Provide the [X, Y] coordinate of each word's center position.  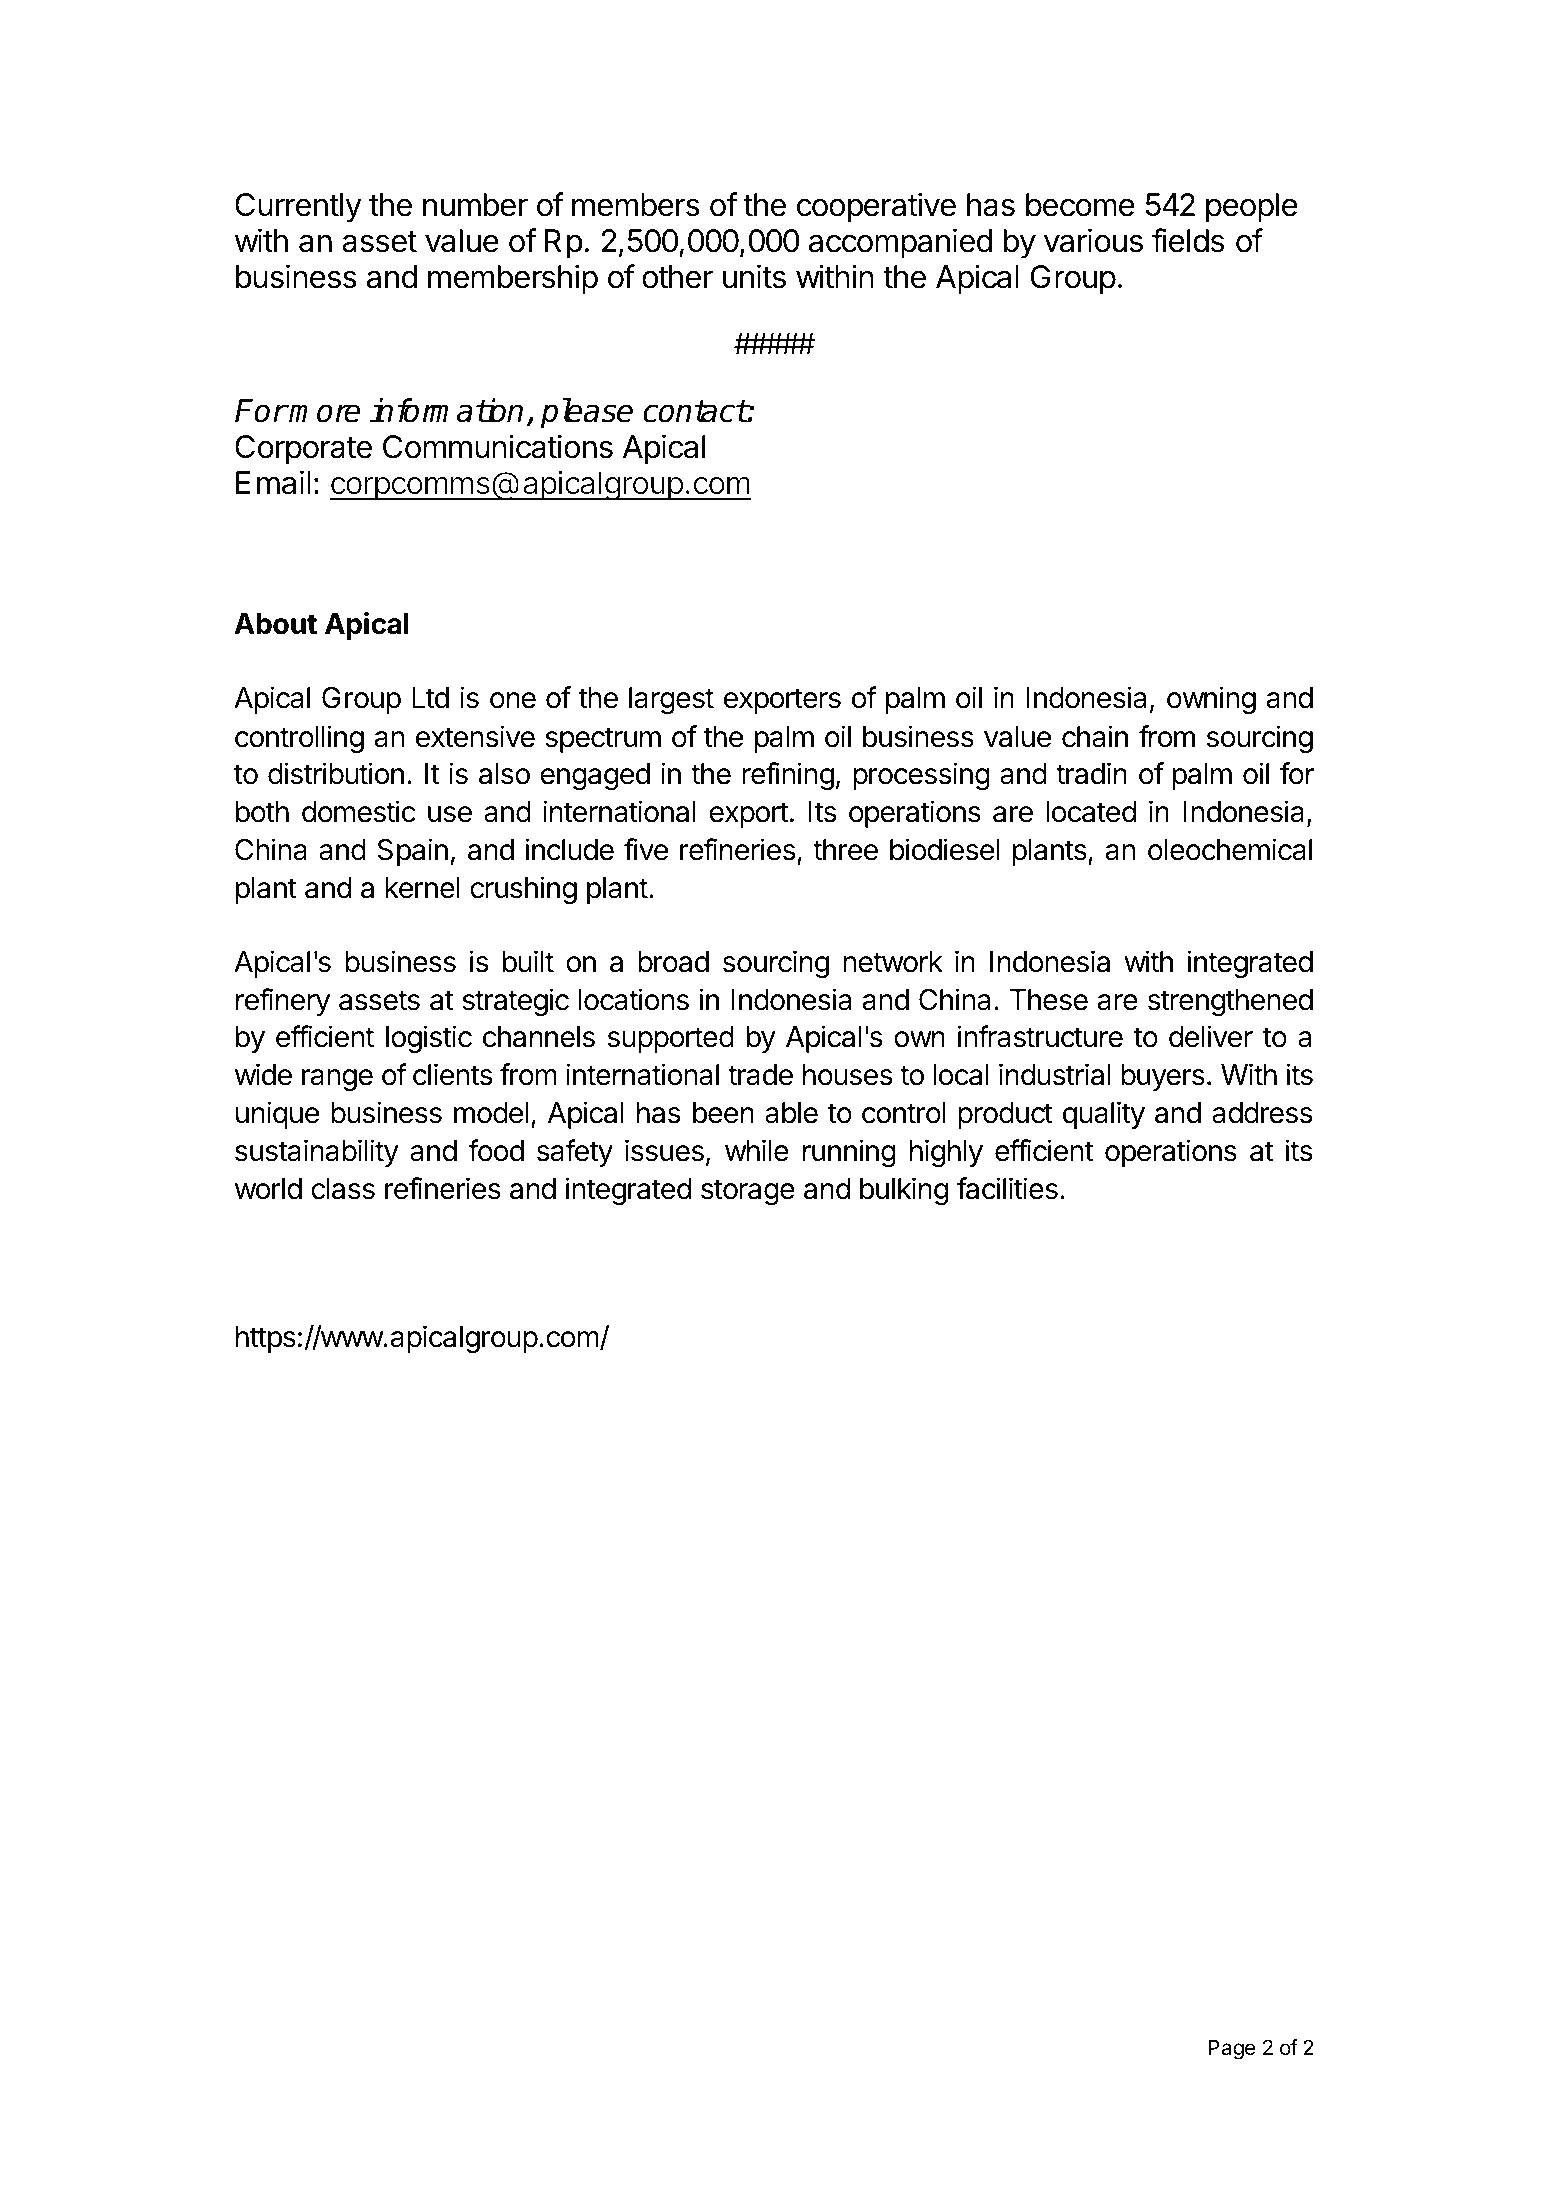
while [757, 1150]
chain [1095, 736]
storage [748, 1192]
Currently [298, 208]
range [337, 1080]
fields [1188, 240]
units [754, 276]
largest [671, 700]
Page [1232, 2049]
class [343, 1189]
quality [1104, 1115]
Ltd [430, 698]
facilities [1007, 1188]
